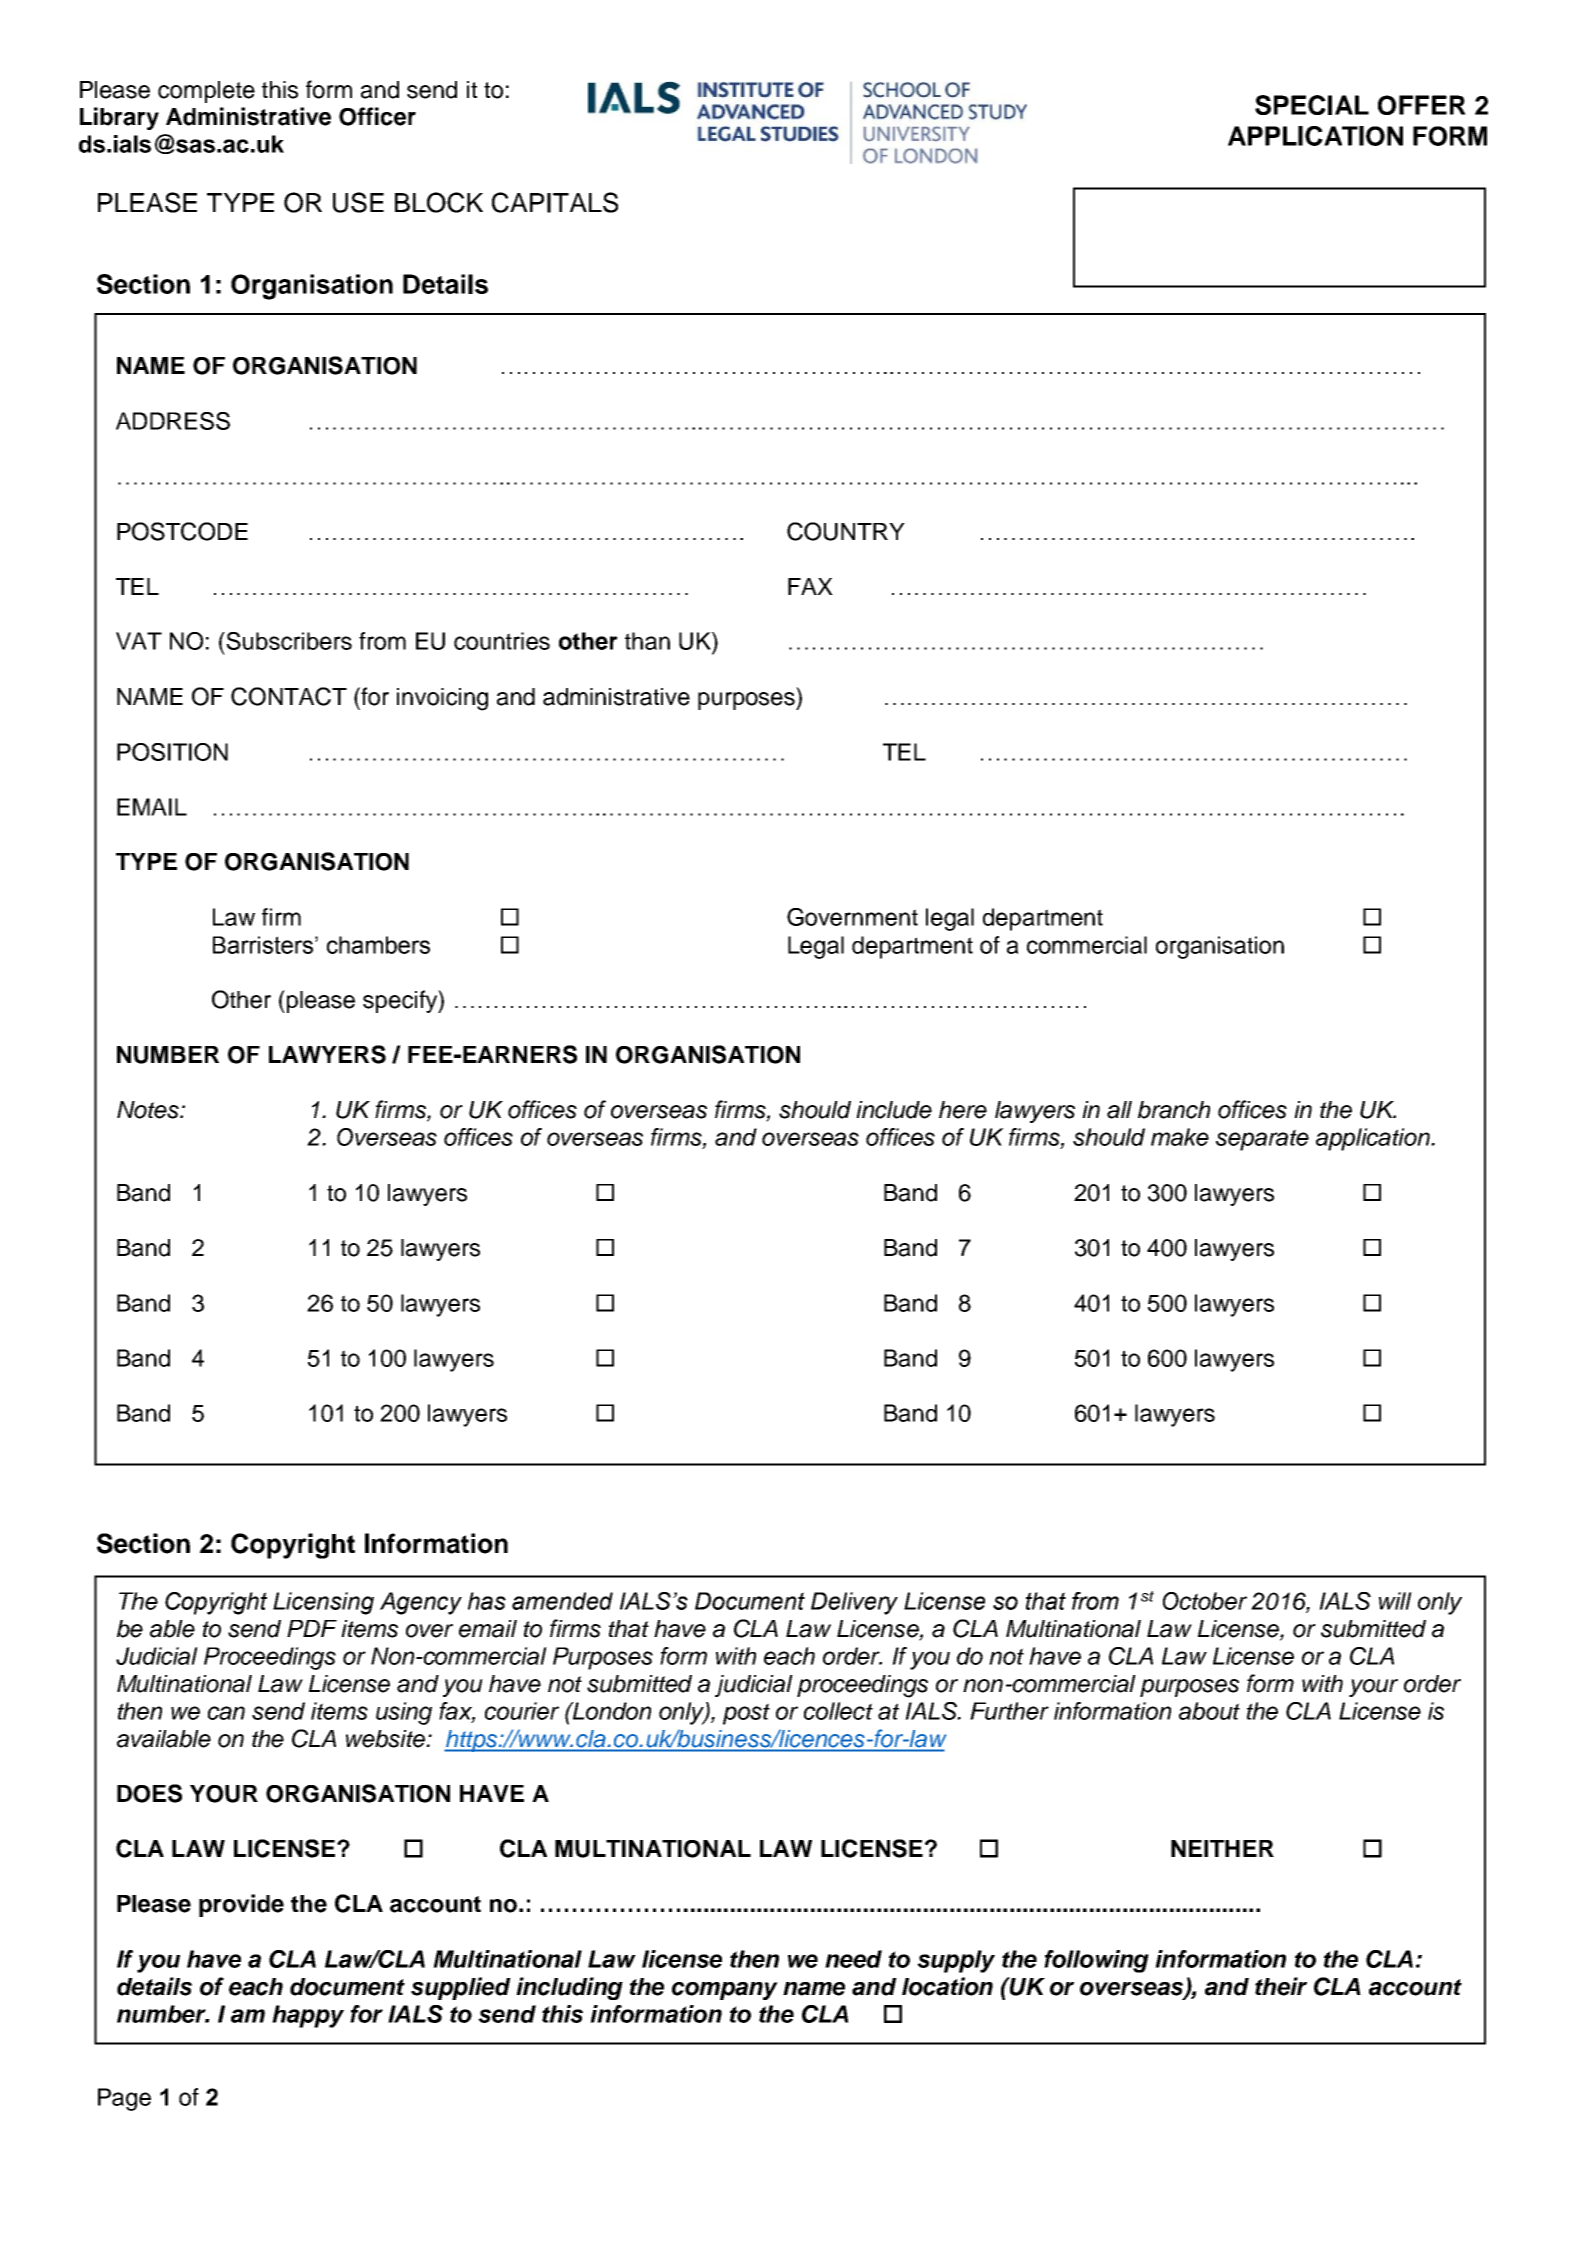  What do you see at coordinates (149, 1110) in the document?
I see `Notes` at bounding box center [149, 1110].
